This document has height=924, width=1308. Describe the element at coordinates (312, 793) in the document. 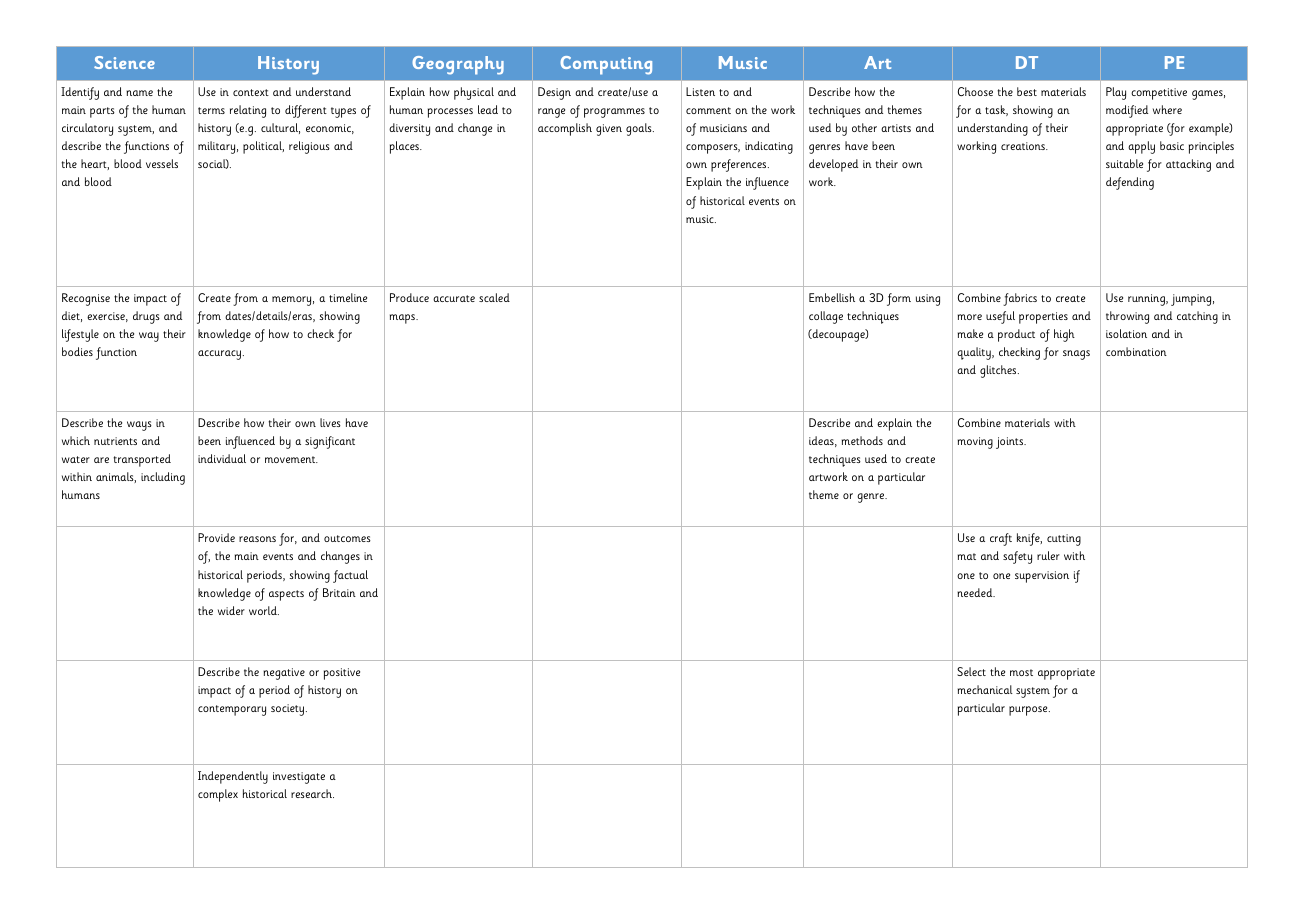

I see `research` at that location.
